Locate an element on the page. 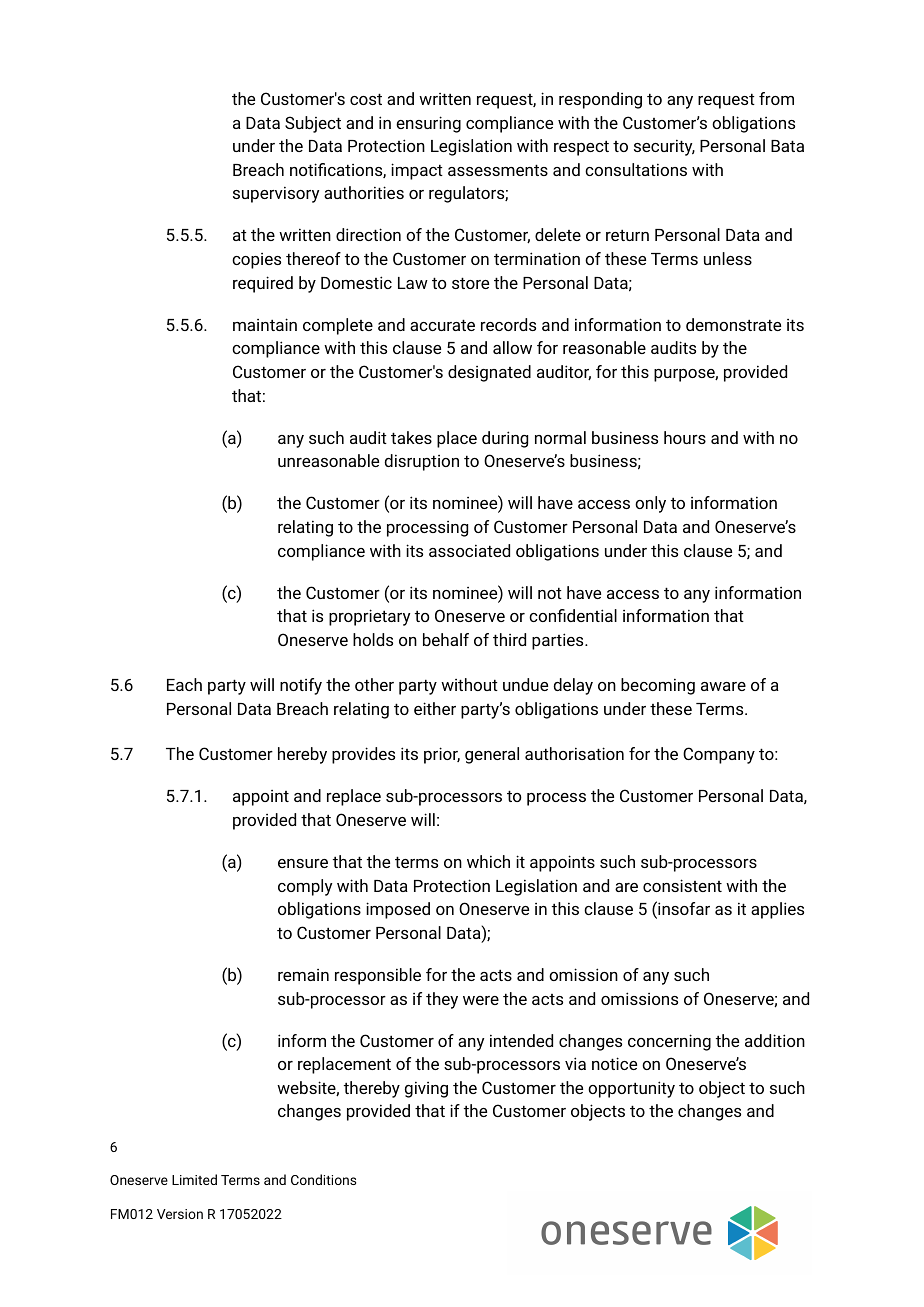 The width and height of the document is (924, 1307). Limited is located at coordinates (194, 1179).
